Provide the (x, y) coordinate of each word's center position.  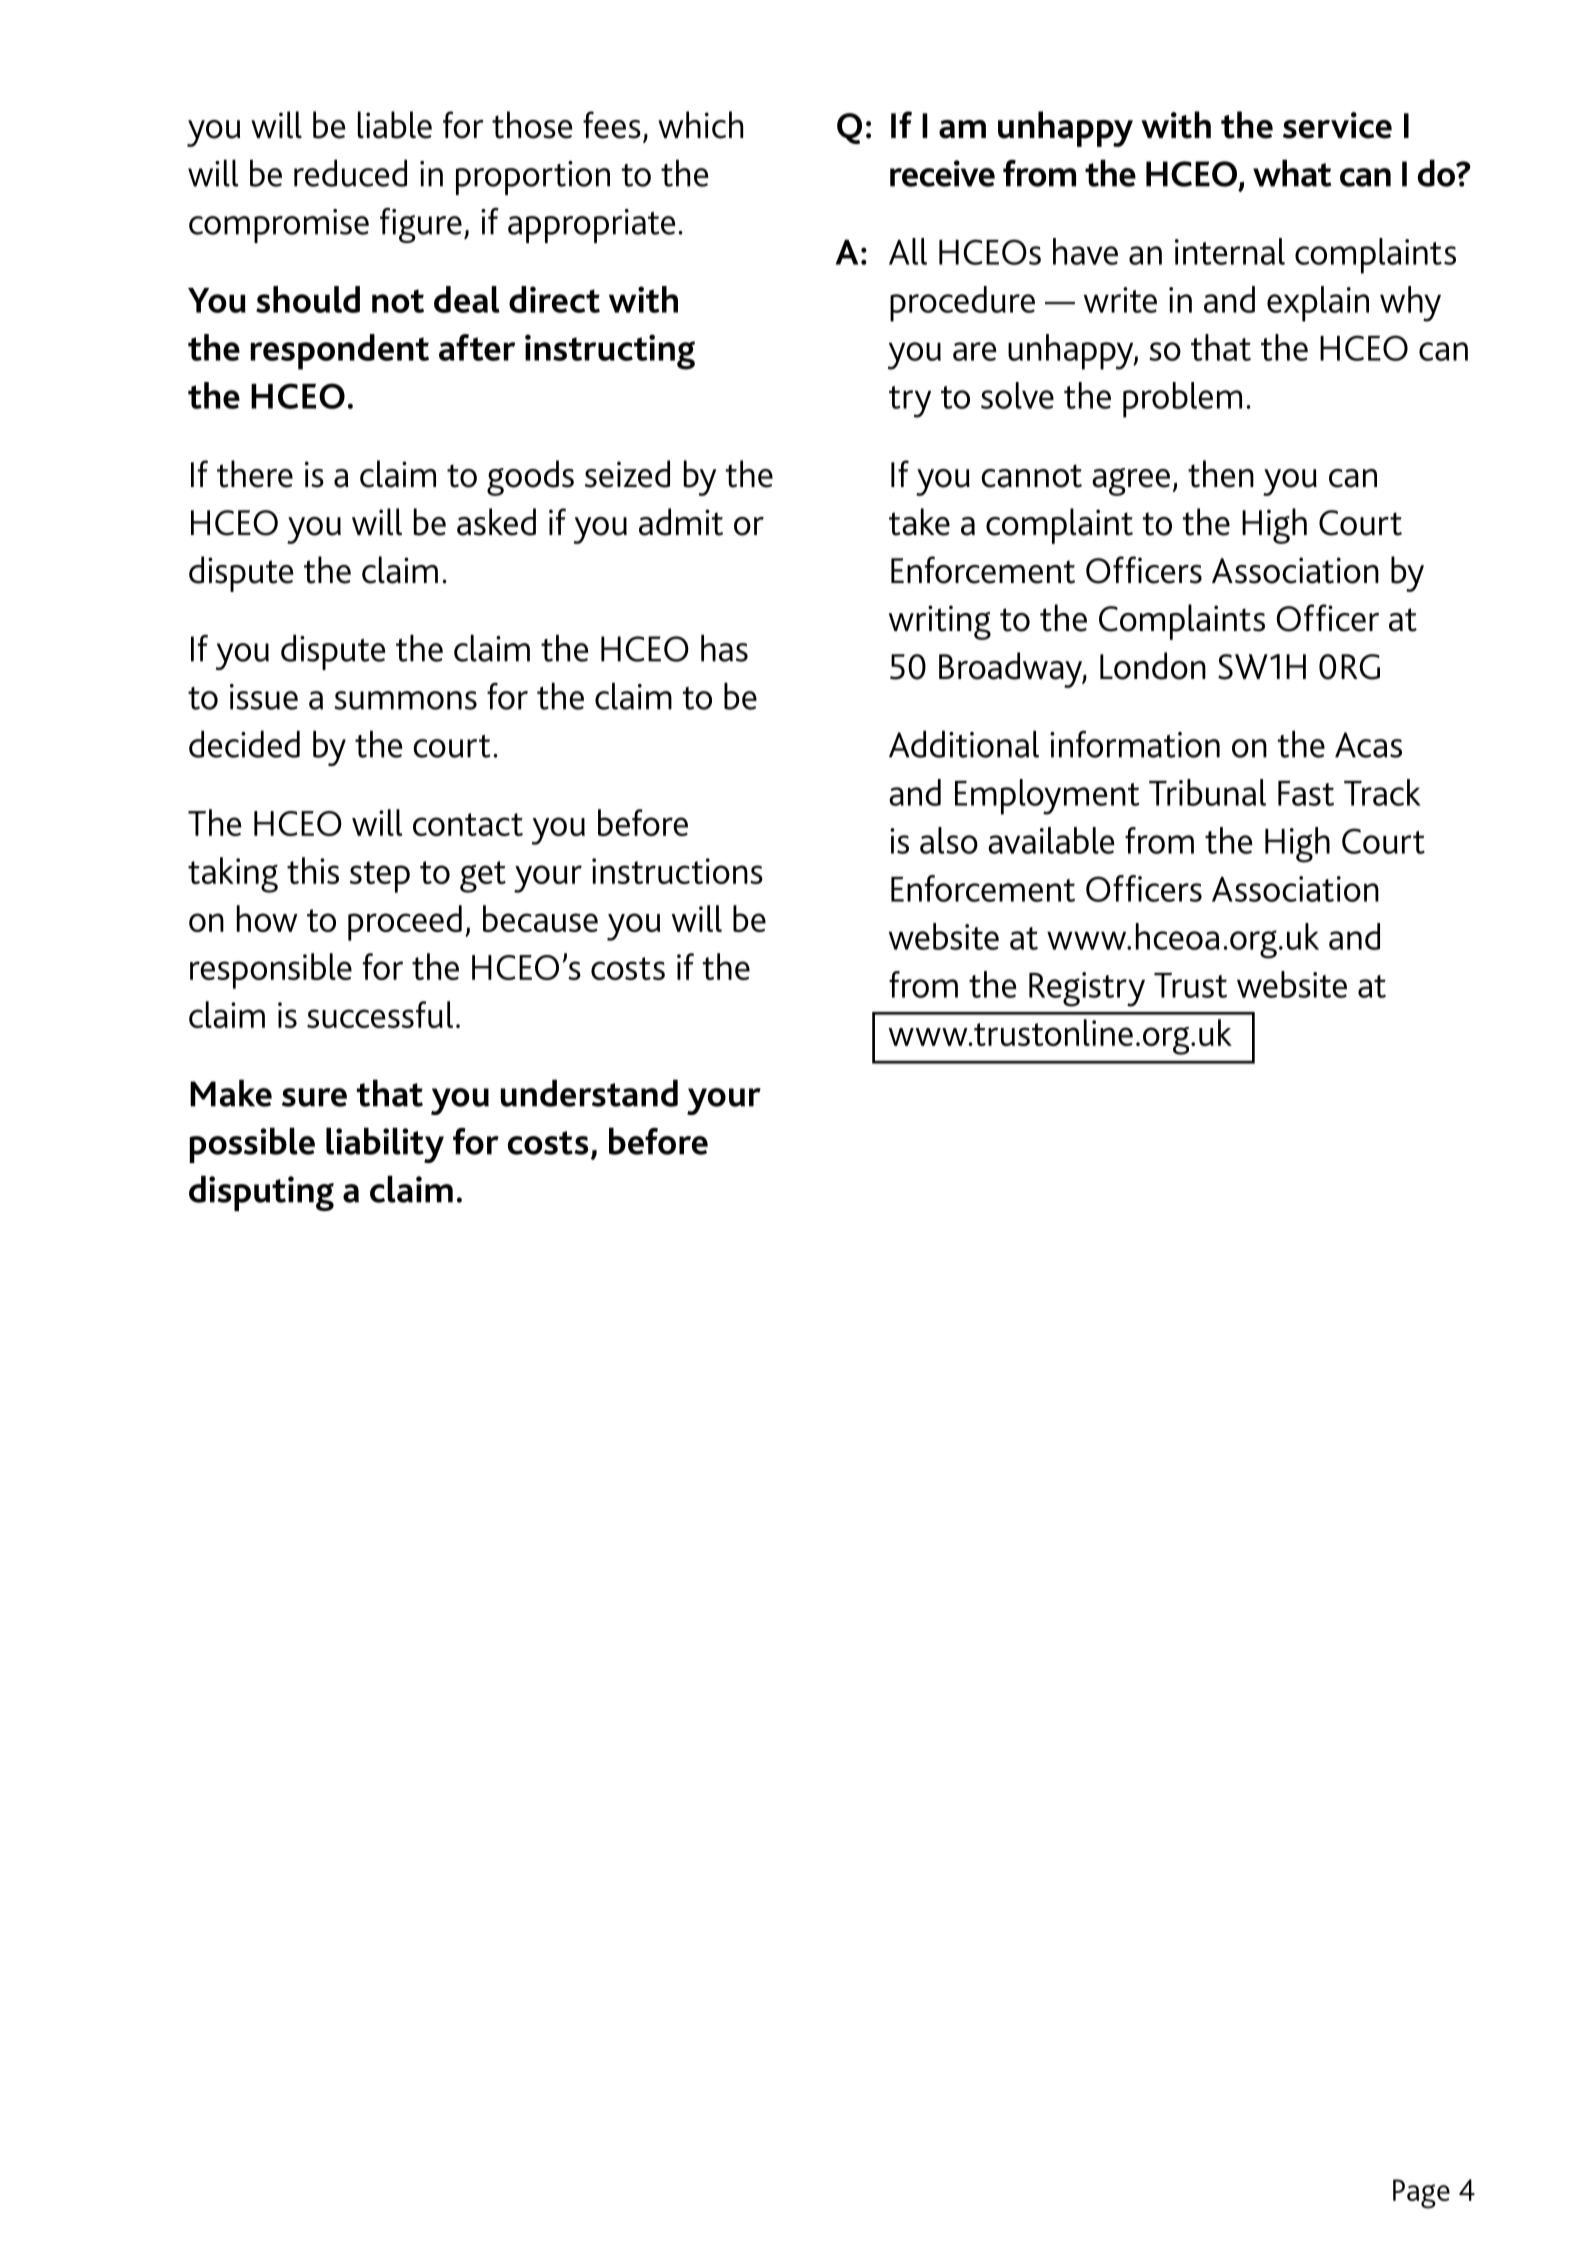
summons (405, 700)
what (1292, 173)
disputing (261, 1193)
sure (314, 1097)
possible (252, 1145)
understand (589, 1093)
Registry (1087, 989)
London (1153, 666)
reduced (350, 173)
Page (1421, 2194)
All (908, 251)
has (724, 648)
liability (385, 1145)
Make (231, 1093)
